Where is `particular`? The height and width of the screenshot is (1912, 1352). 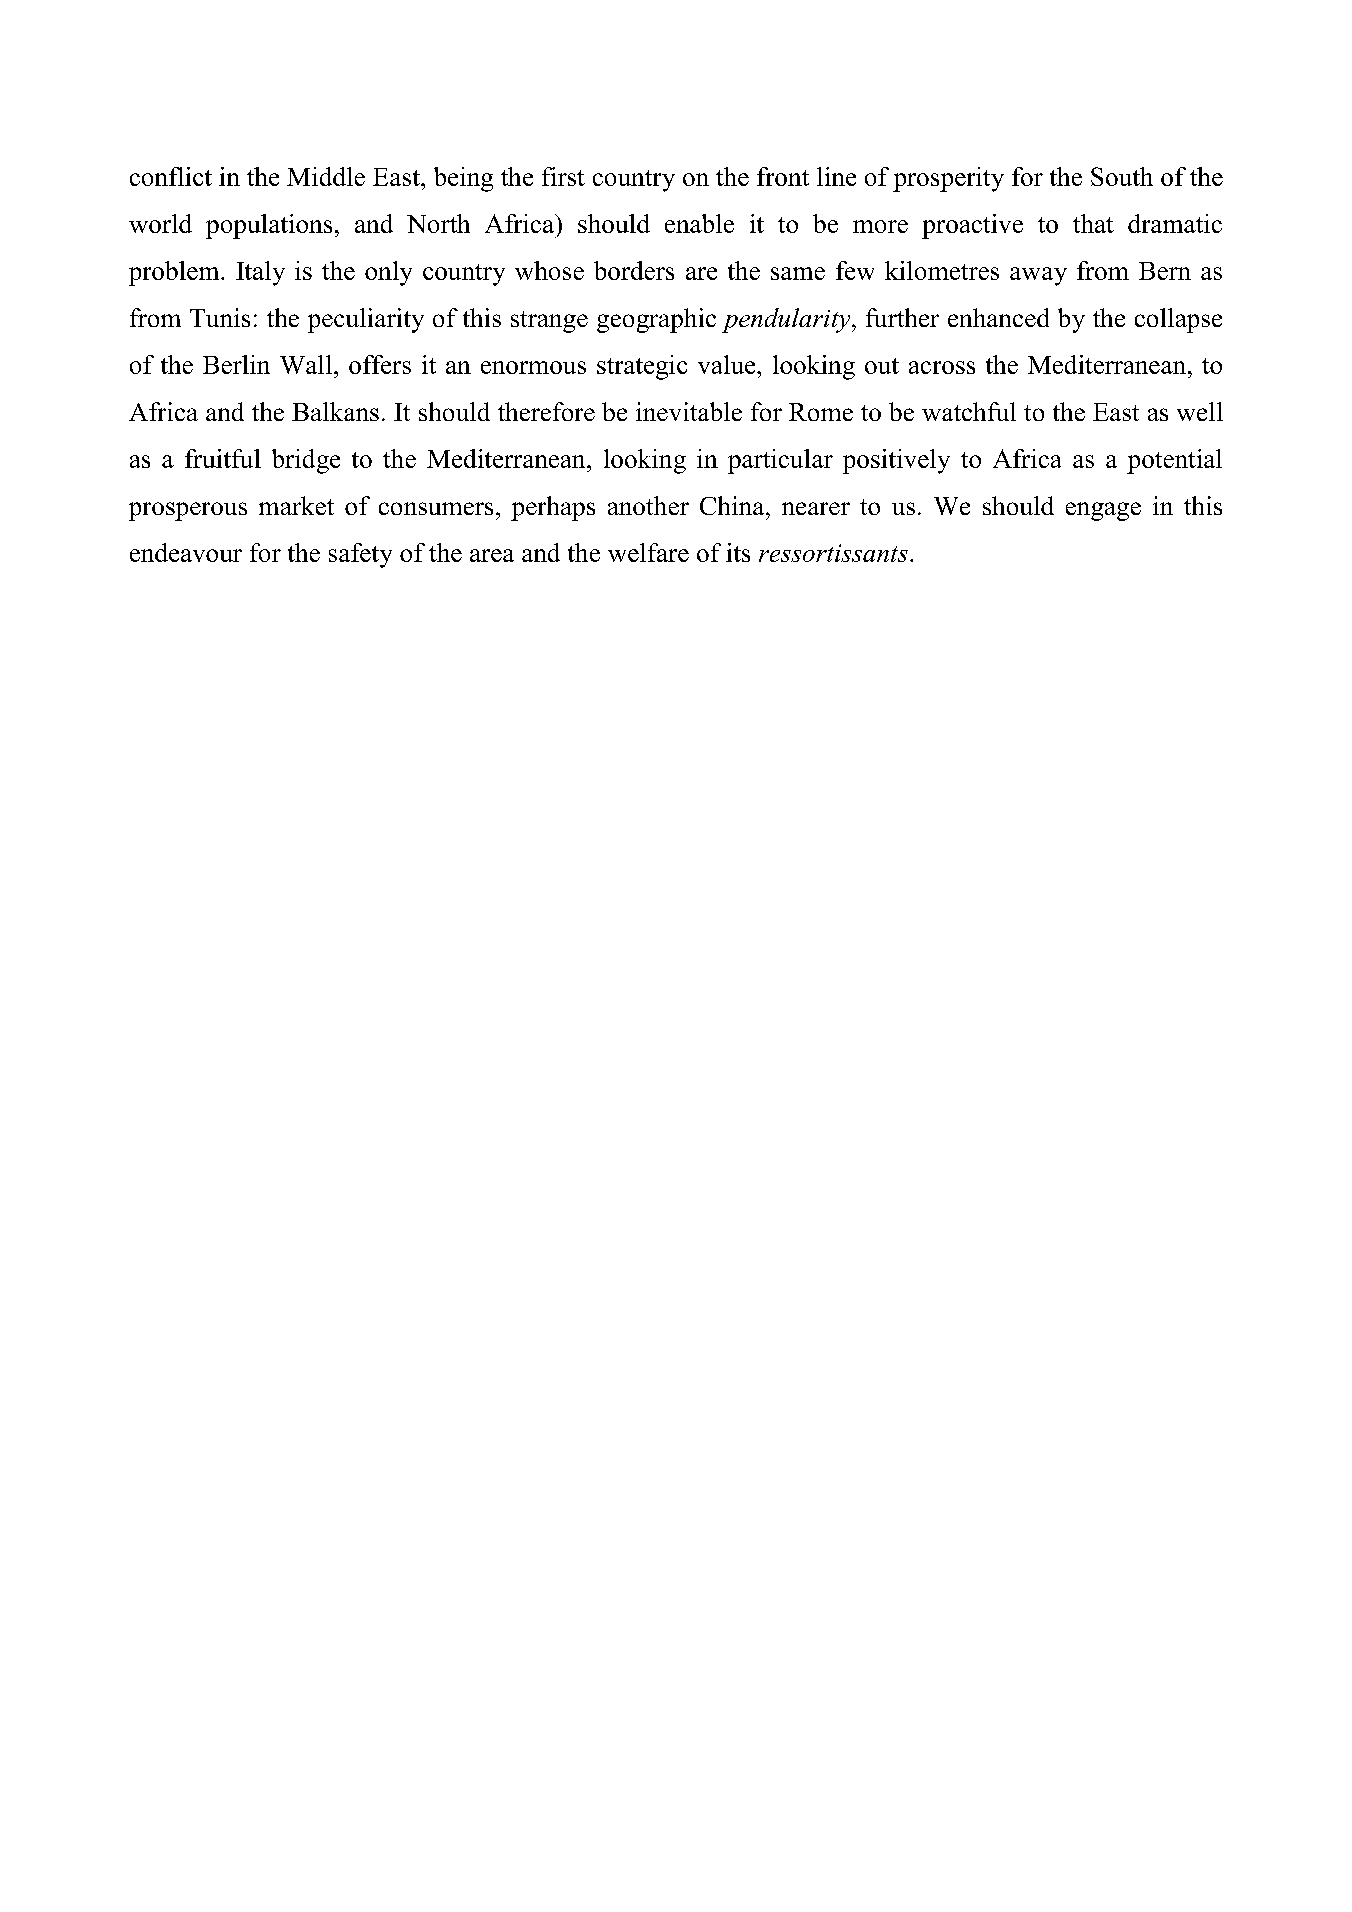 particular is located at coordinates (780, 461).
